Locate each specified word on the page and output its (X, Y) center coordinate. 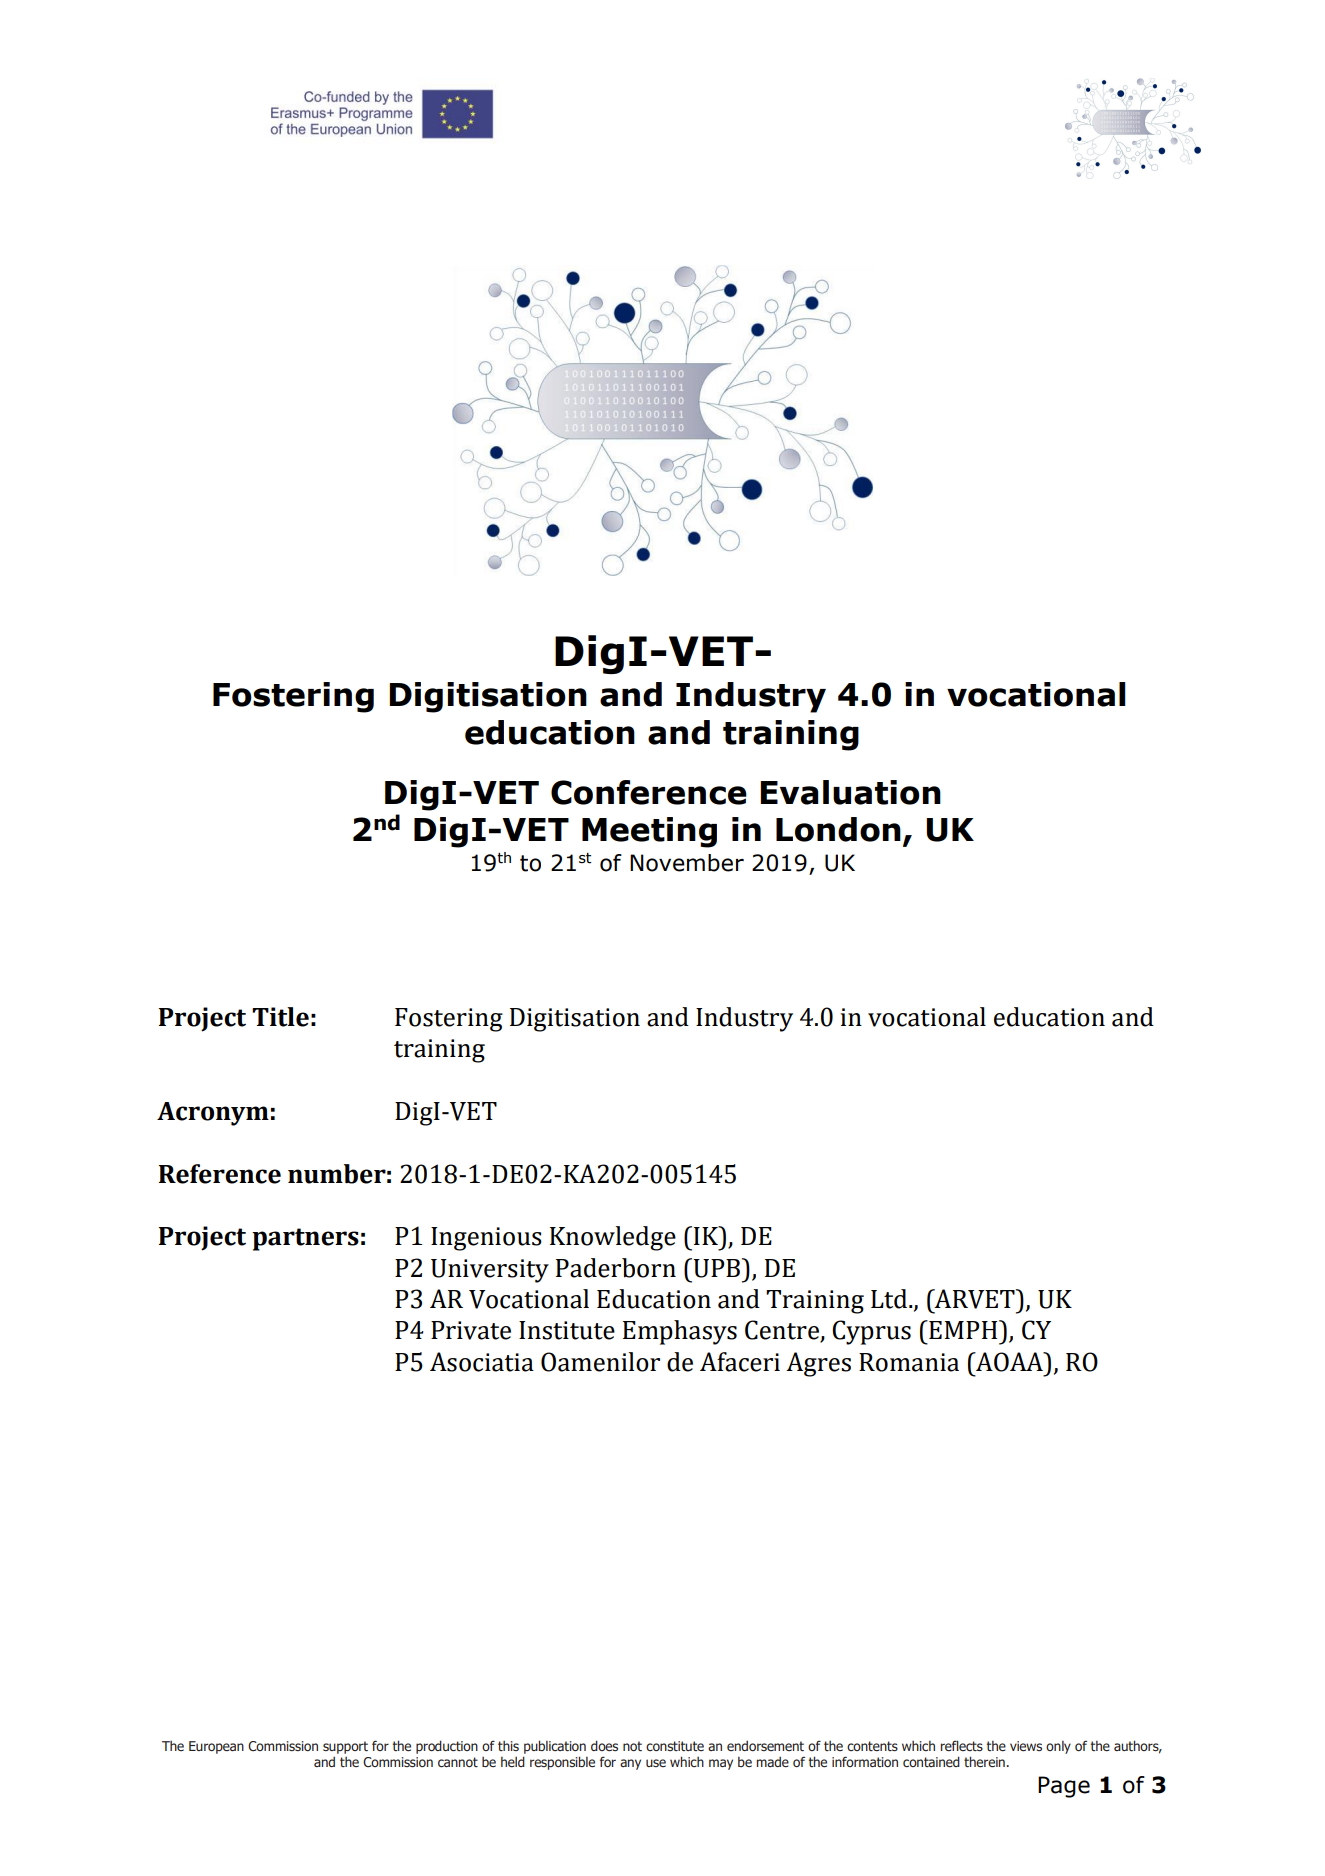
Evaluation (850, 792)
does (604, 1745)
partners (305, 1239)
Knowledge (613, 1238)
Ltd (890, 1299)
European (216, 1747)
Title (280, 1017)
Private (471, 1330)
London (838, 829)
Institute (567, 1330)
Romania (909, 1362)
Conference (649, 792)
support (345, 1747)
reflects (961, 1745)
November (687, 863)
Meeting (649, 832)
